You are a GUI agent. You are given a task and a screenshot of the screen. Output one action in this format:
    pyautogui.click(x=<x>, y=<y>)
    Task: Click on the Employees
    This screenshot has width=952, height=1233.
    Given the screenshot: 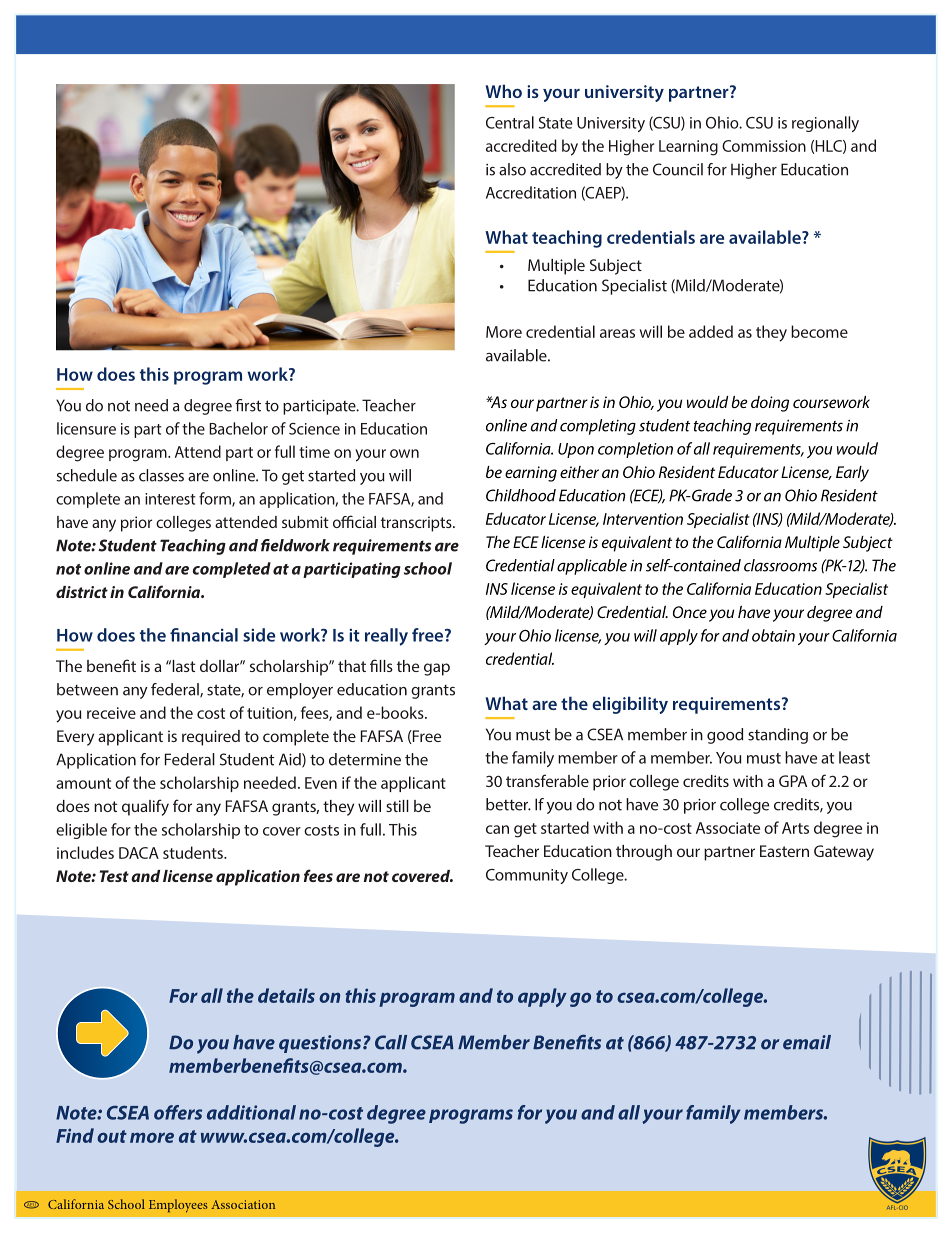 What is the action you would take?
    pyautogui.click(x=178, y=1206)
